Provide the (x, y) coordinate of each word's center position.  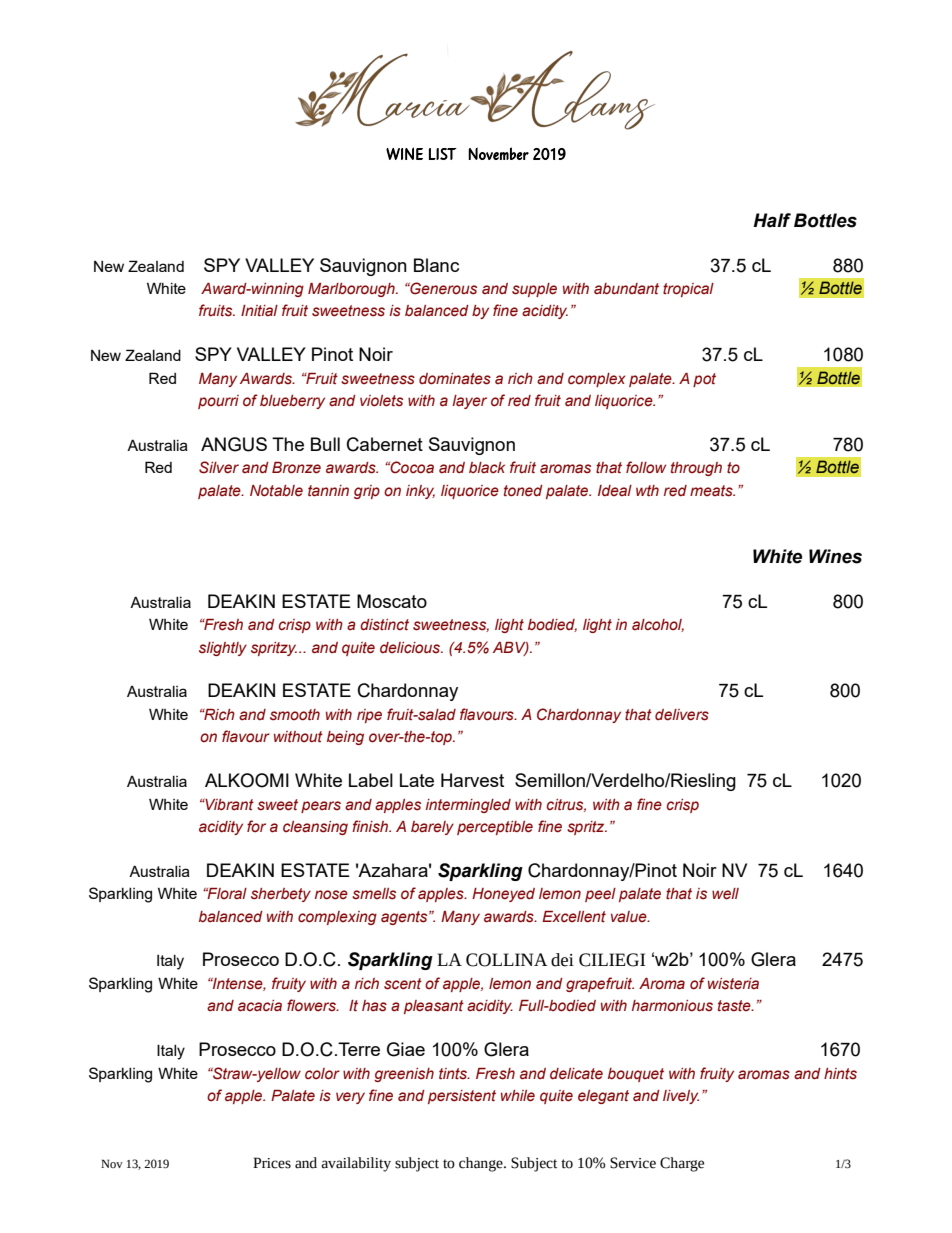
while (518, 1096)
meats (712, 491)
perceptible (495, 828)
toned (523, 491)
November (498, 153)
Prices (272, 1163)
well (725, 894)
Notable (276, 491)
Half (772, 220)
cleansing (315, 828)
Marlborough (352, 290)
